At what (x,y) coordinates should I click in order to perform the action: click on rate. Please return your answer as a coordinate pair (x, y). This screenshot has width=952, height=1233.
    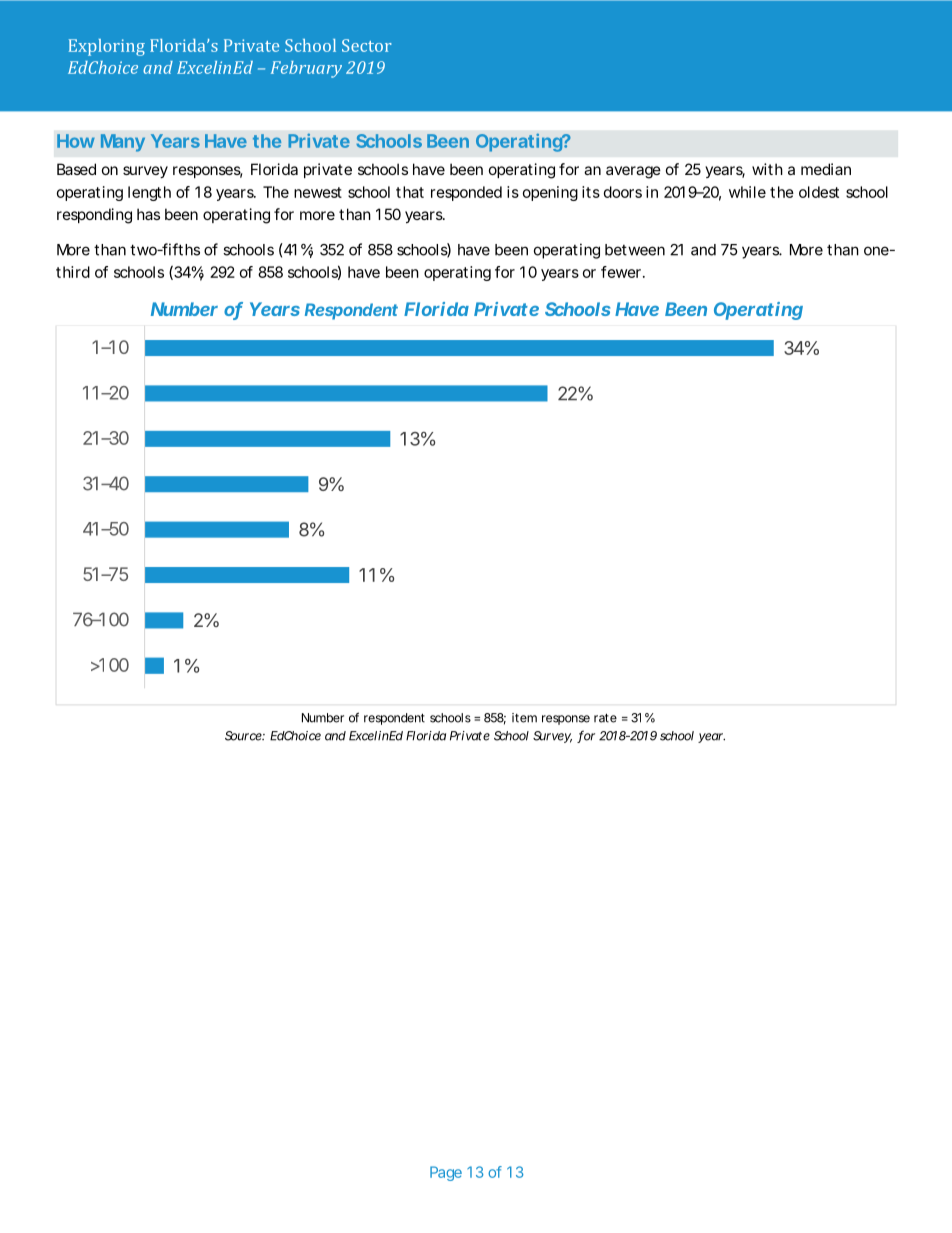
    Looking at the image, I should click on (605, 718).
